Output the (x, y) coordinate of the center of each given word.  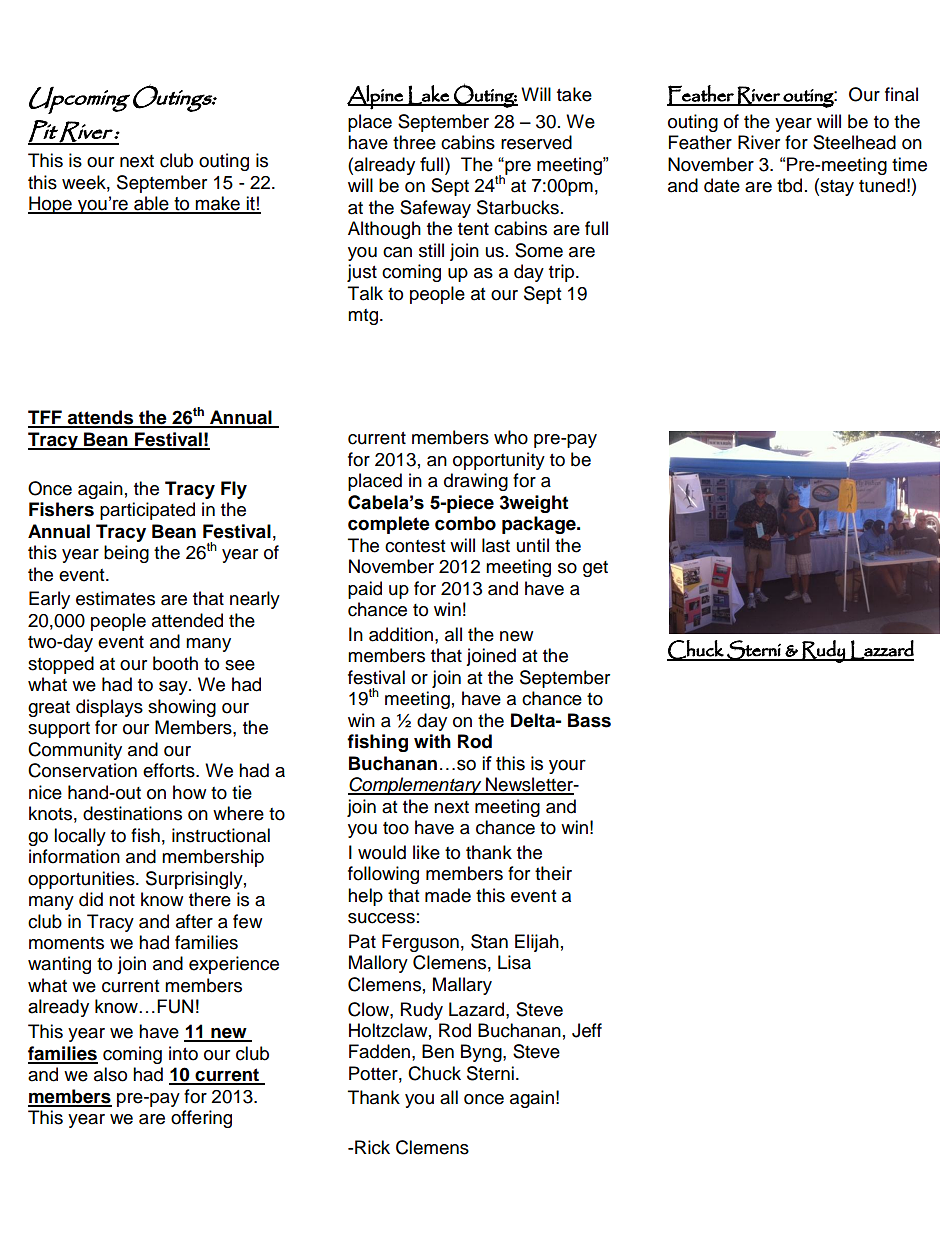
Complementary (416, 786)
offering (201, 1119)
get (595, 569)
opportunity (499, 461)
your (567, 766)
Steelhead (854, 142)
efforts (170, 770)
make (218, 204)
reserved (536, 142)
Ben (438, 1051)
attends (100, 418)
